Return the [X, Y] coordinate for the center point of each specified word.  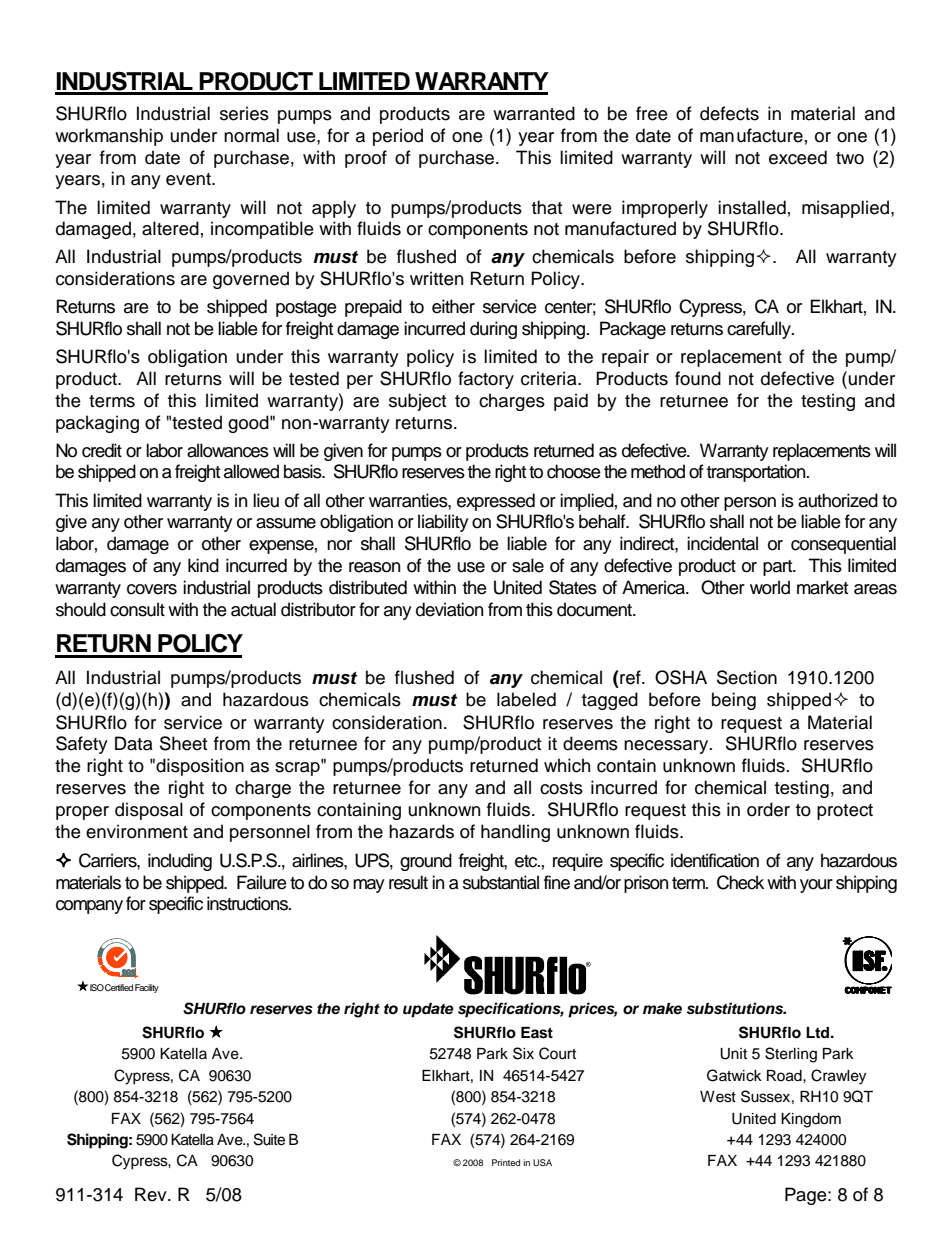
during [493, 330]
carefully [760, 330]
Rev [152, 1194]
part [779, 568]
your [816, 886]
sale [528, 565]
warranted [534, 113]
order [768, 809]
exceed [798, 157]
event [189, 179]
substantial [501, 882]
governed [251, 280]
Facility [147, 988]
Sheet [183, 743]
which [567, 765]
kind [203, 565]
